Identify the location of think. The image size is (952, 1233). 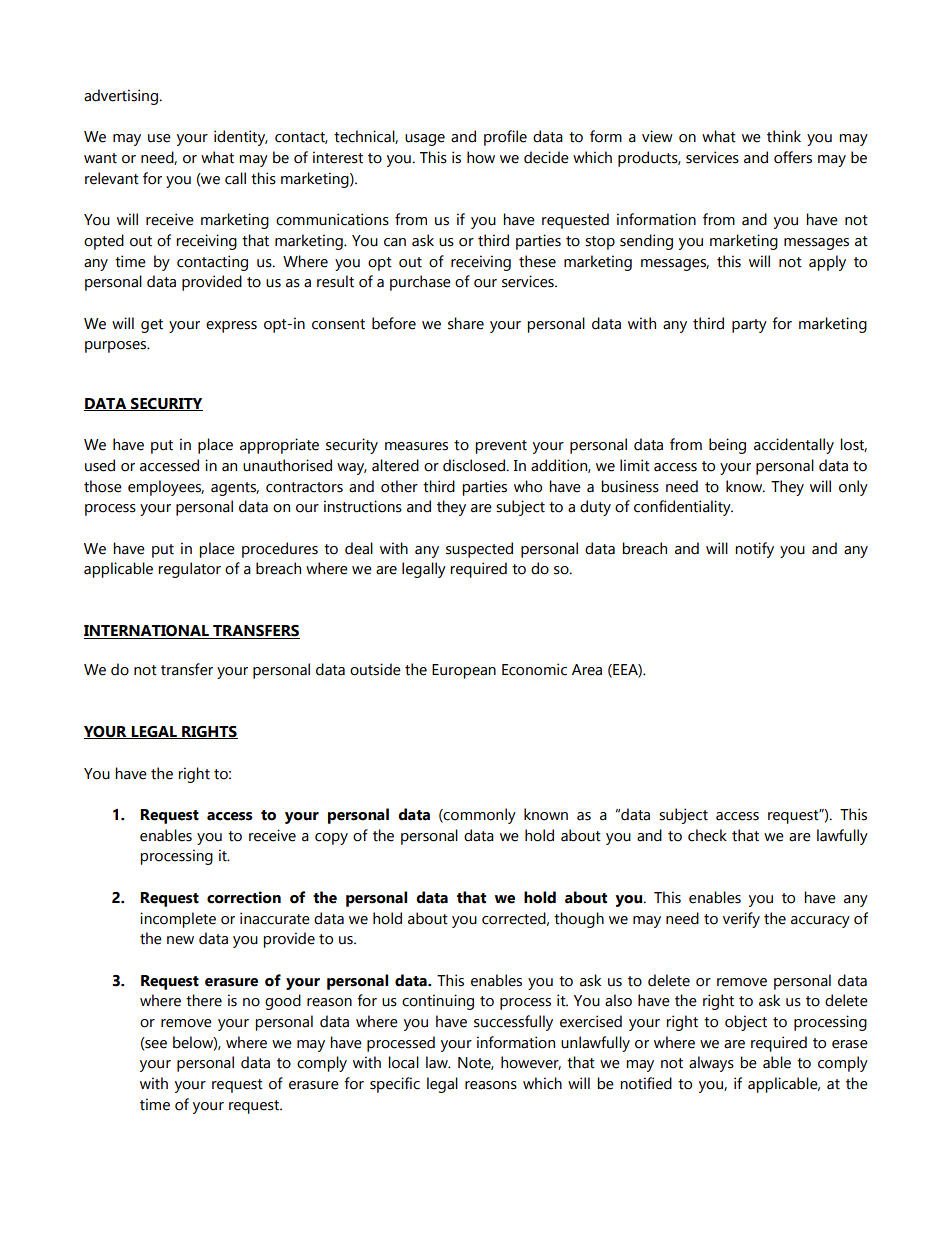
(784, 136).
